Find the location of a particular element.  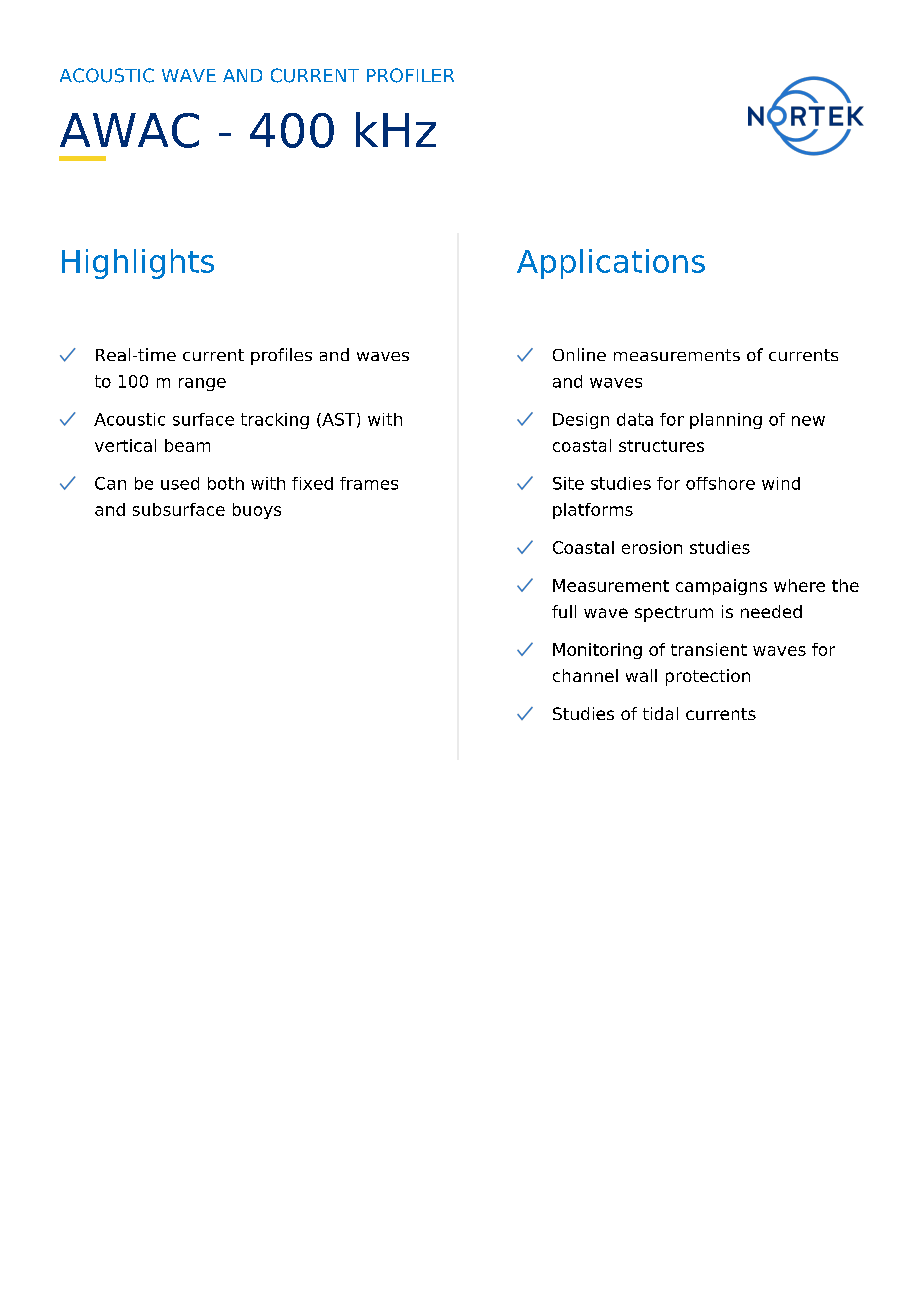

buoys is located at coordinates (257, 511).
